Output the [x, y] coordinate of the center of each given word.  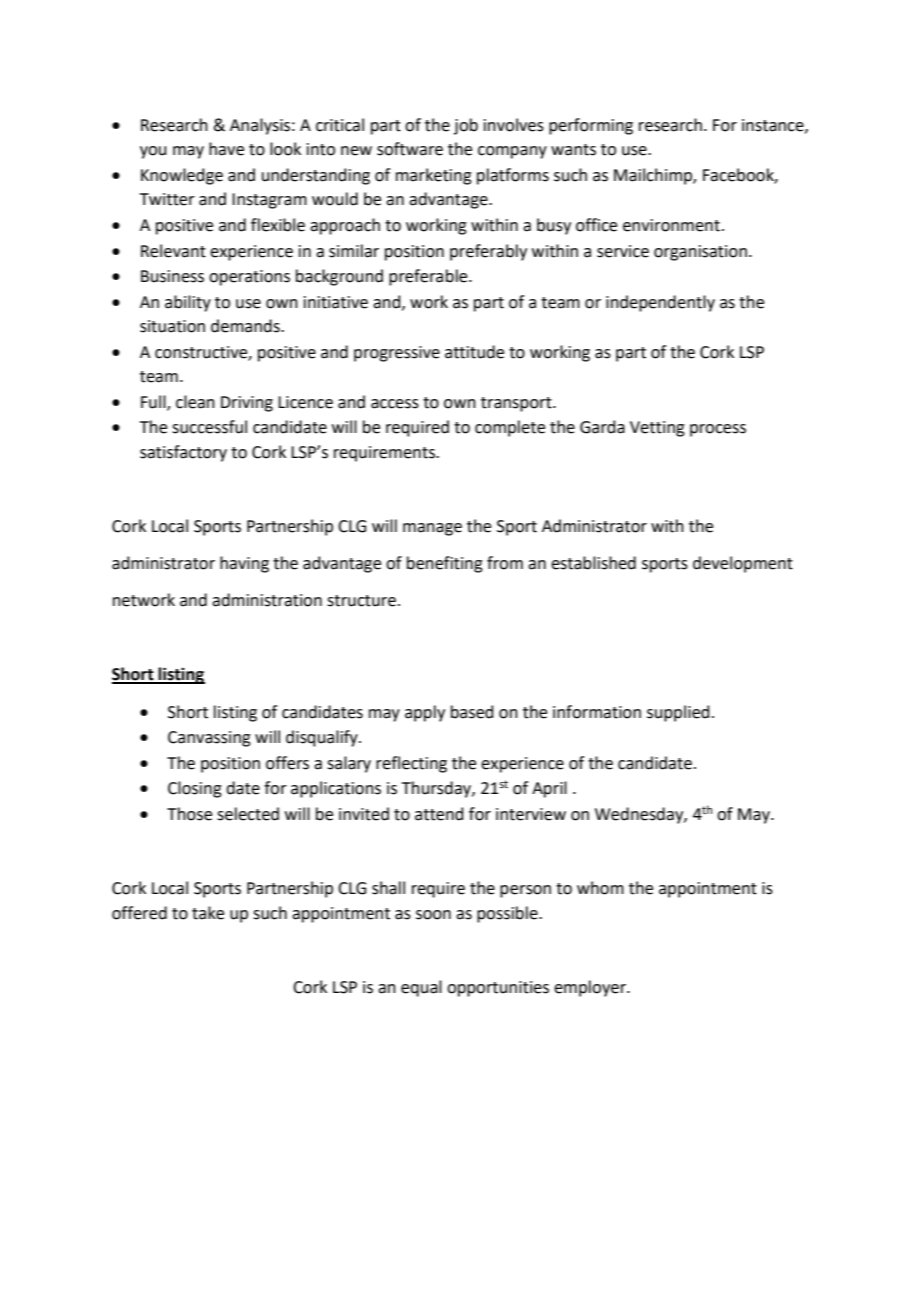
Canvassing [209, 739]
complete [510, 428]
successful [209, 427]
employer [591, 988]
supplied [678, 713]
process [718, 430]
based [472, 712]
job [466, 126]
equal [421, 988]
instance [774, 126]
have [226, 149]
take [208, 913]
